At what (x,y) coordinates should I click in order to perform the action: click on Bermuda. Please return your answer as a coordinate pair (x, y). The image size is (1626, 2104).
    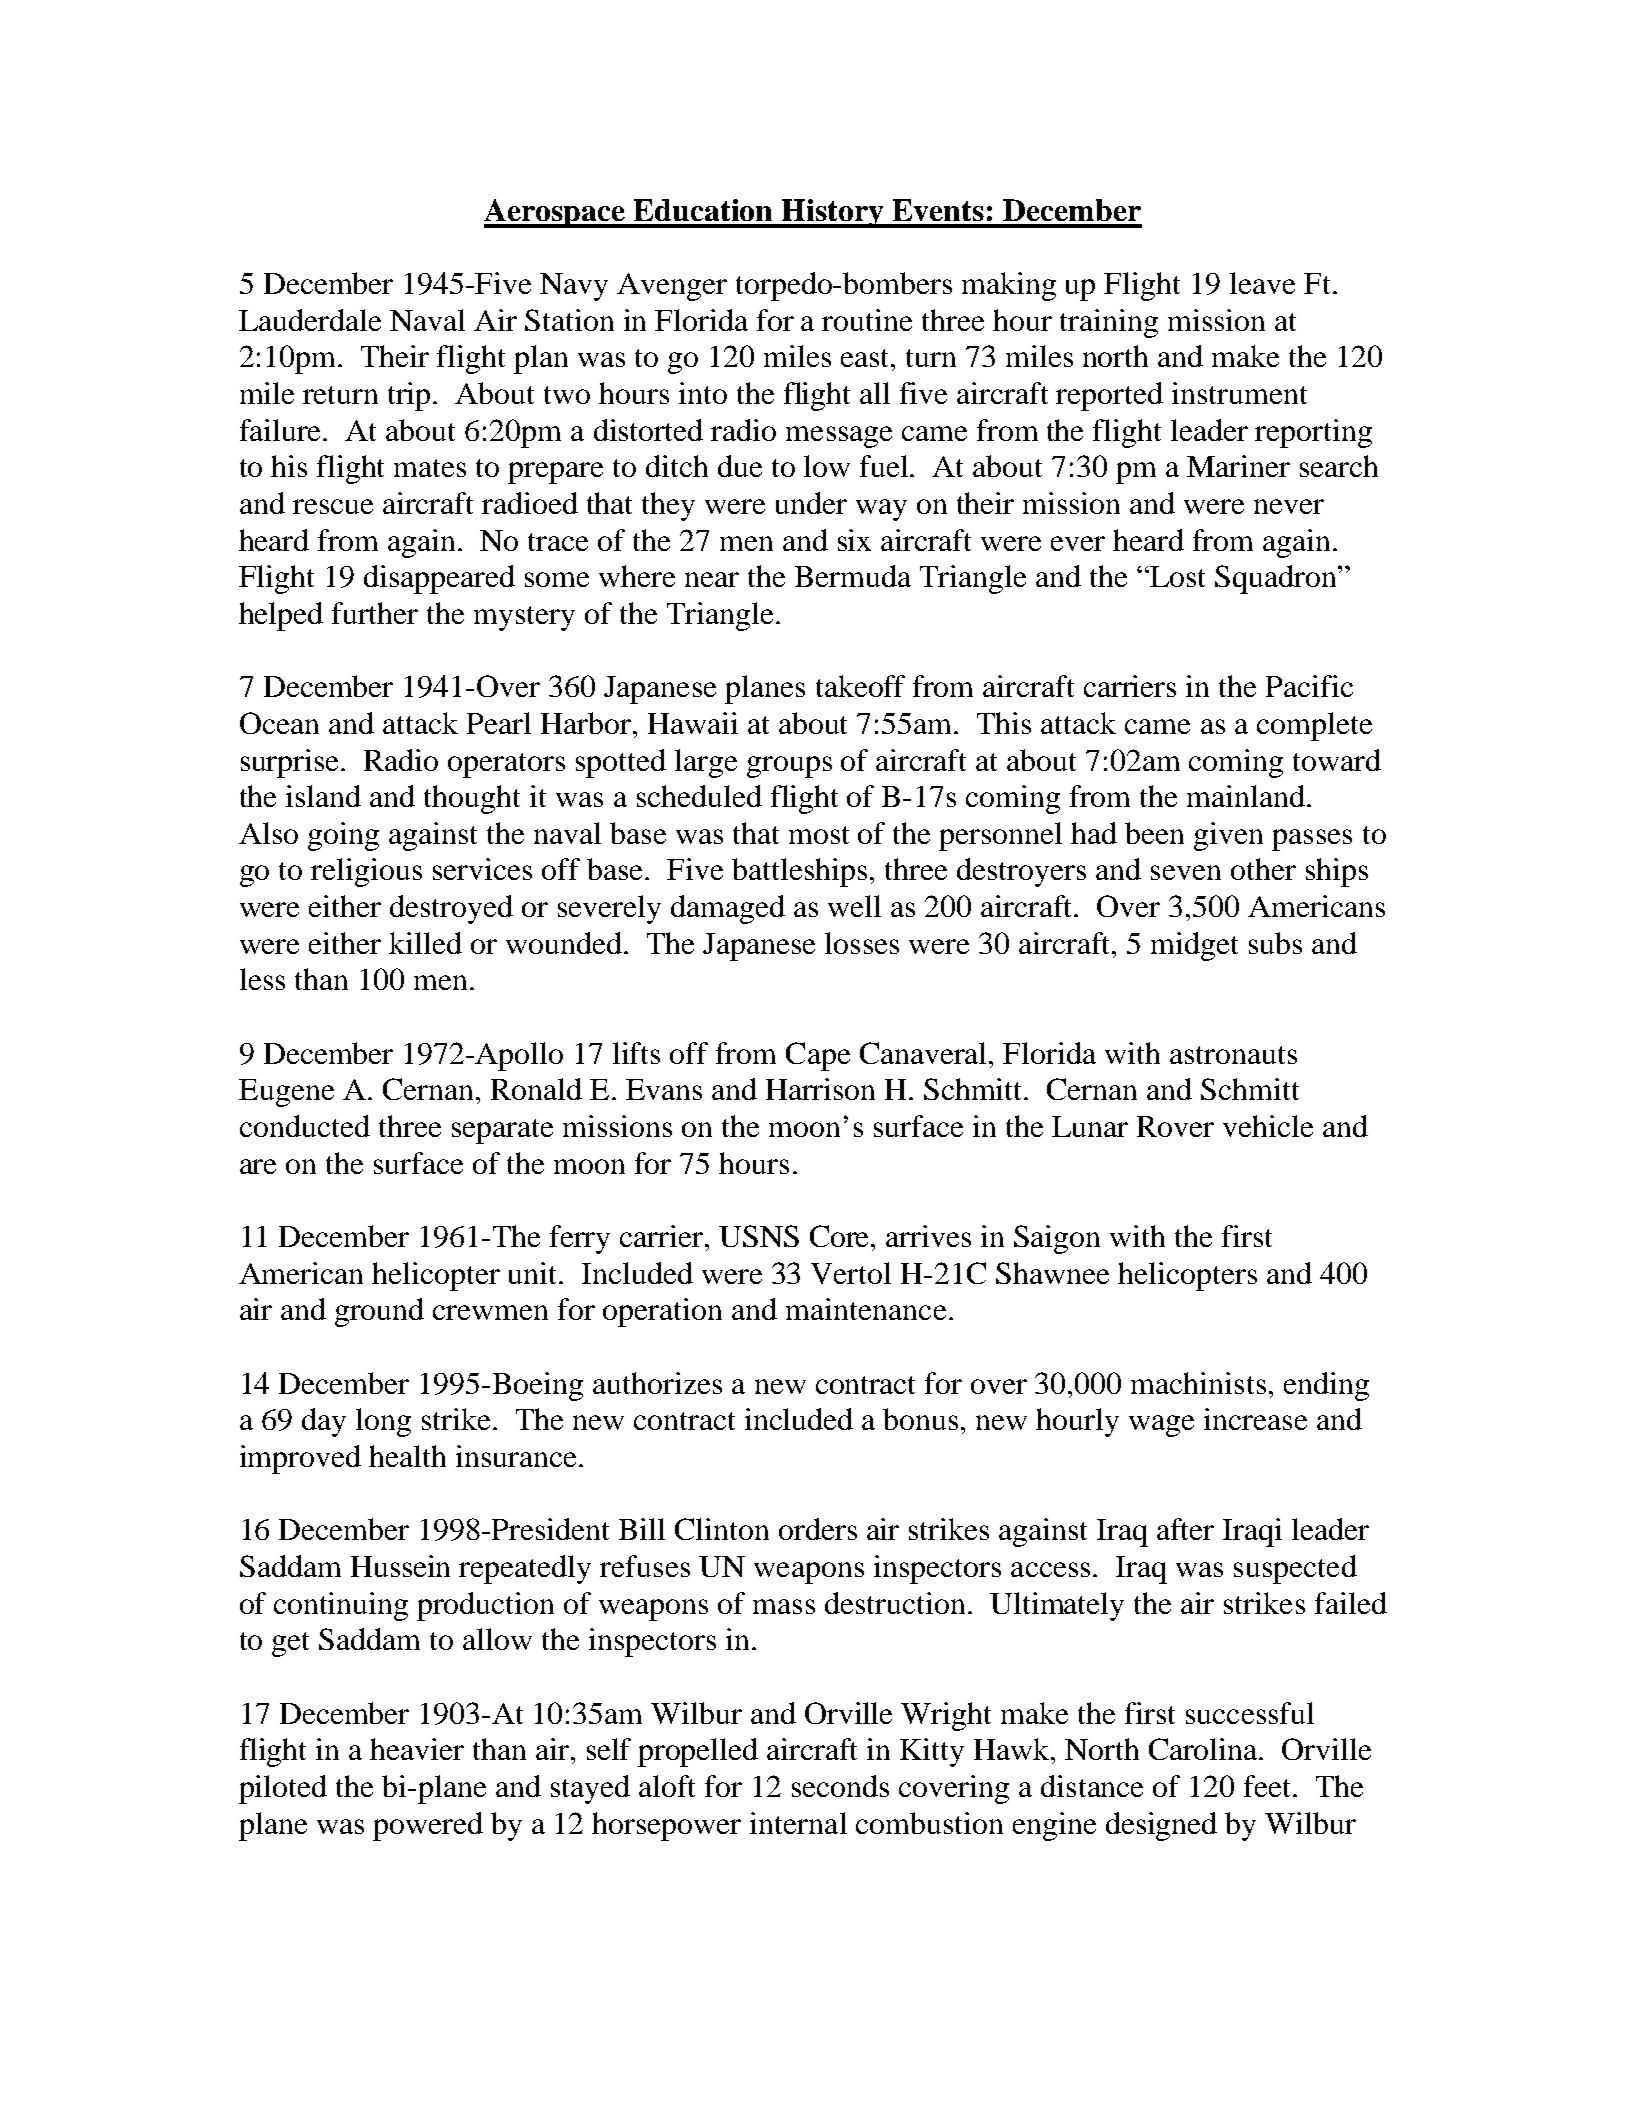
    Looking at the image, I should click on (853, 576).
